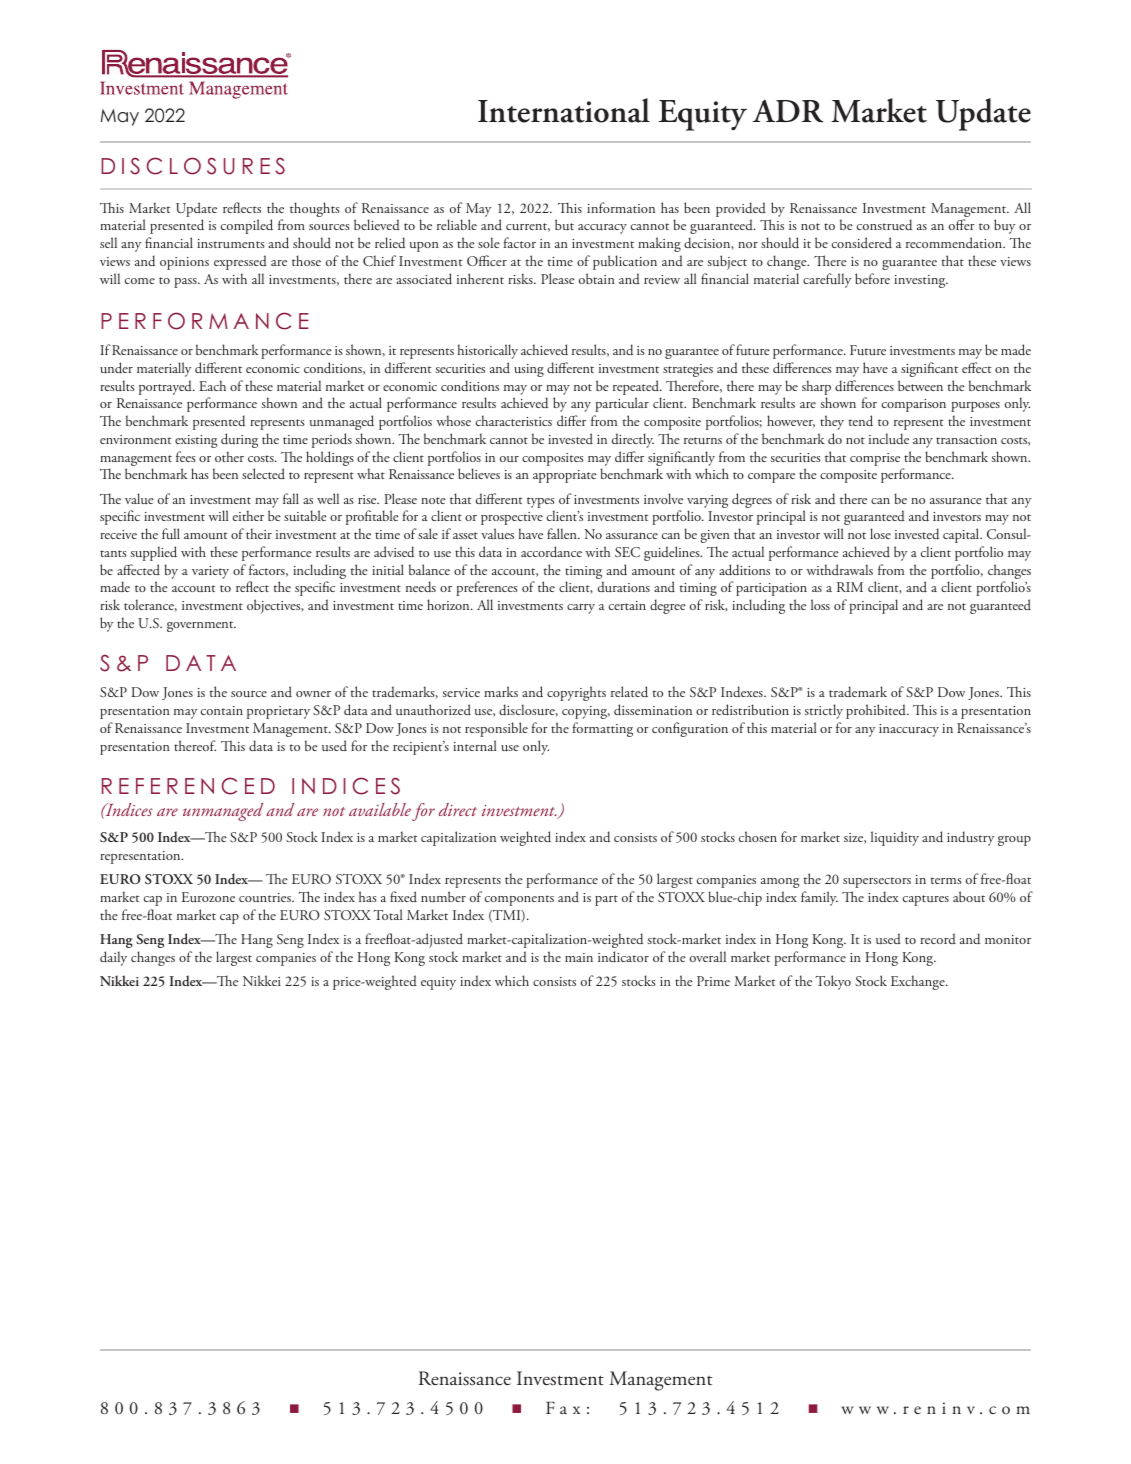  What do you see at coordinates (564, 110) in the document?
I see `International` at bounding box center [564, 110].
